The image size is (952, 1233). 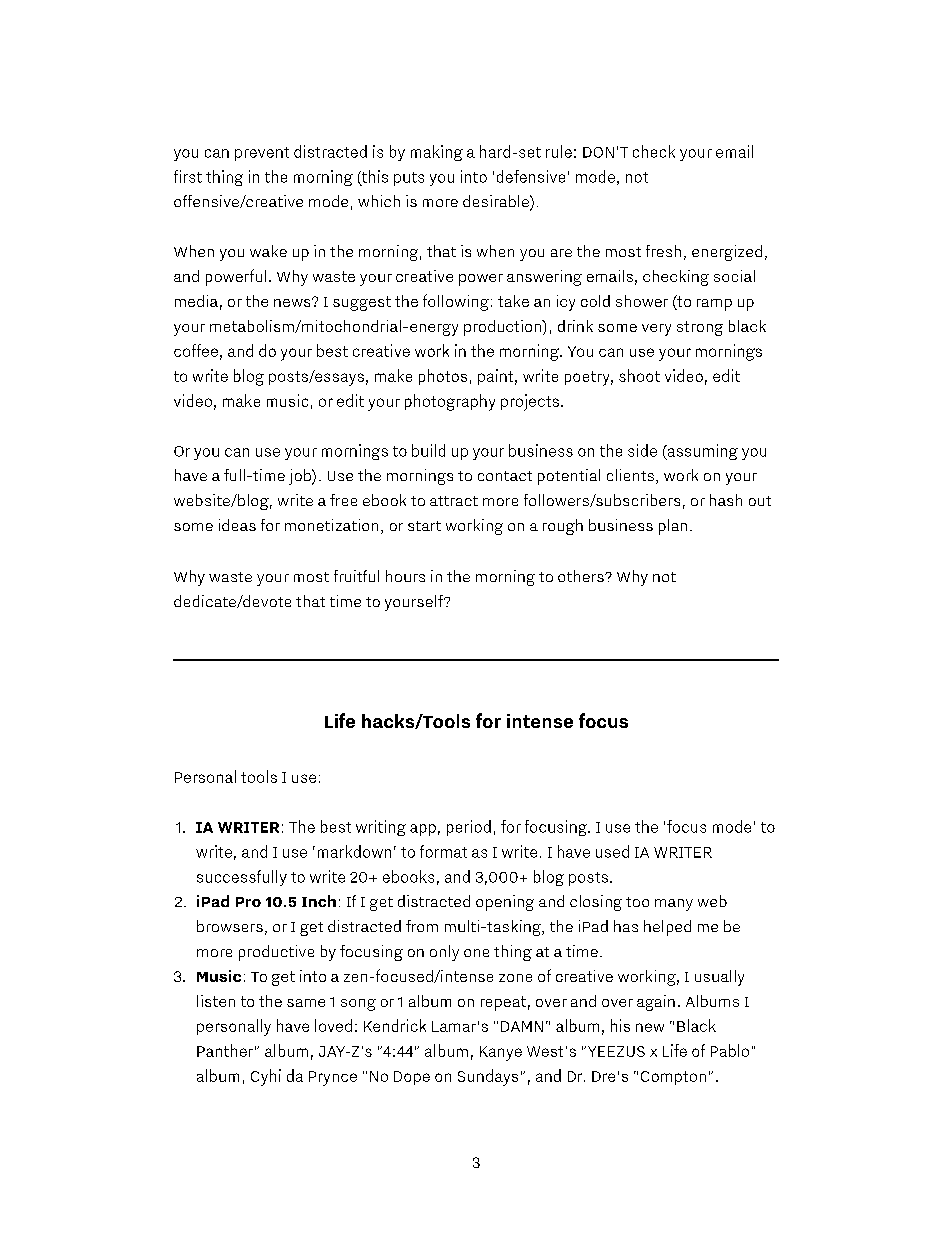 What do you see at coordinates (437, 153) in the image?
I see `making` at bounding box center [437, 153].
